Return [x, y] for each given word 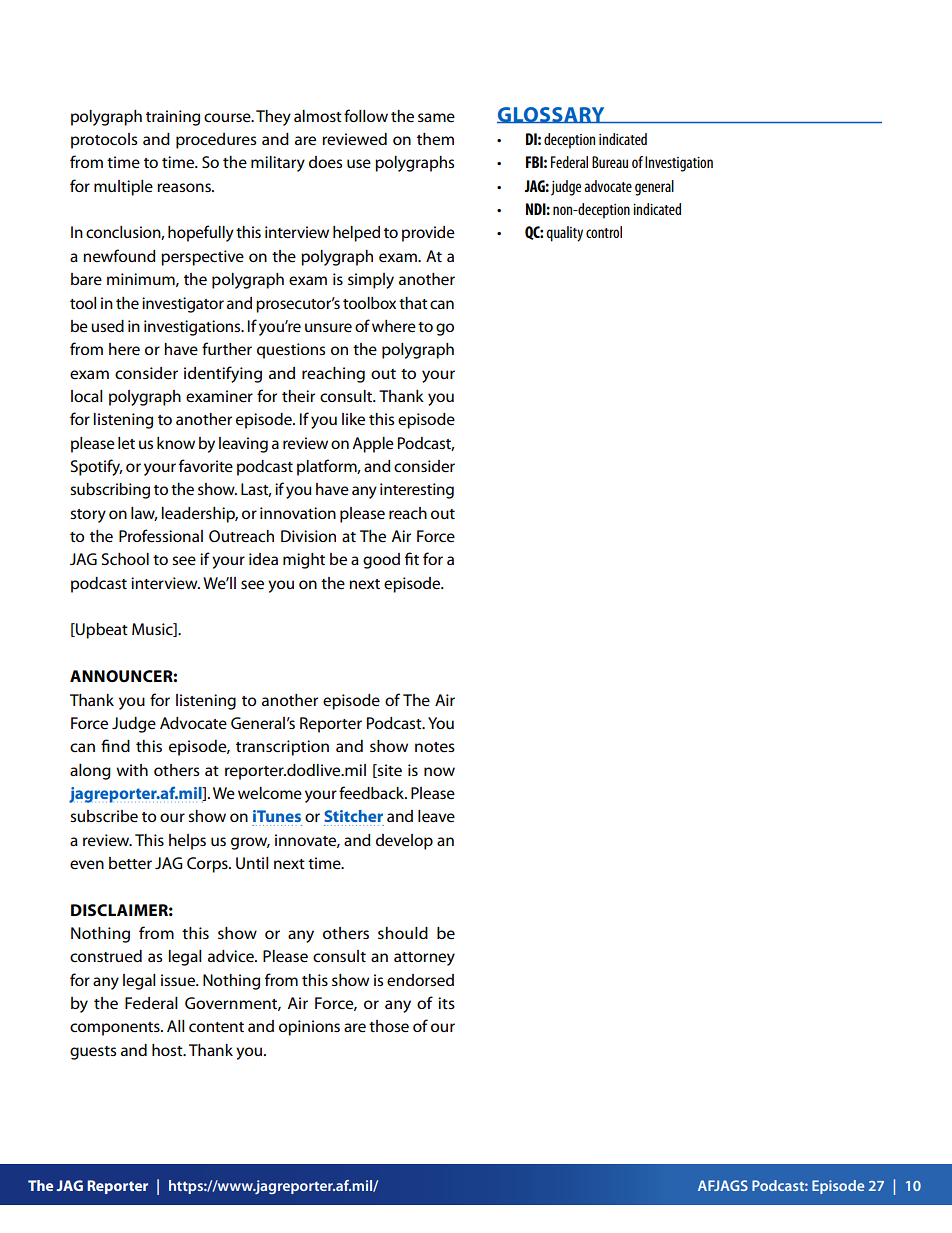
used [107, 326]
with [132, 770]
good [381, 561]
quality [564, 234]
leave [436, 816]
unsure [328, 328]
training [173, 118]
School [125, 559]
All [176, 1026]
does [325, 162]
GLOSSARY [552, 115]
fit [412, 558]
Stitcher [353, 816]
